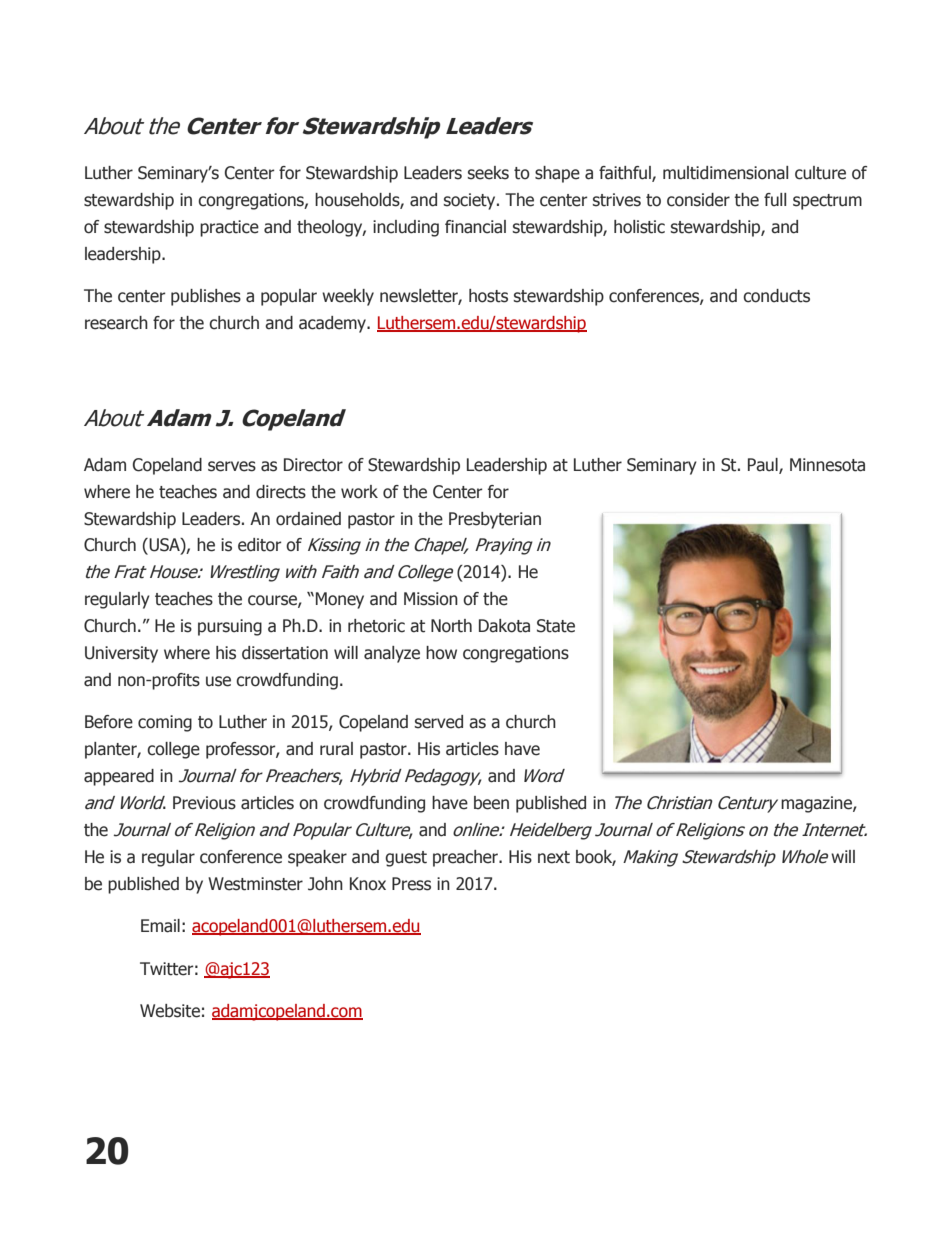 The height and width of the document is (1233, 952). Describe the element at coordinates (556, 626) in the document. I see `State` at that location.
